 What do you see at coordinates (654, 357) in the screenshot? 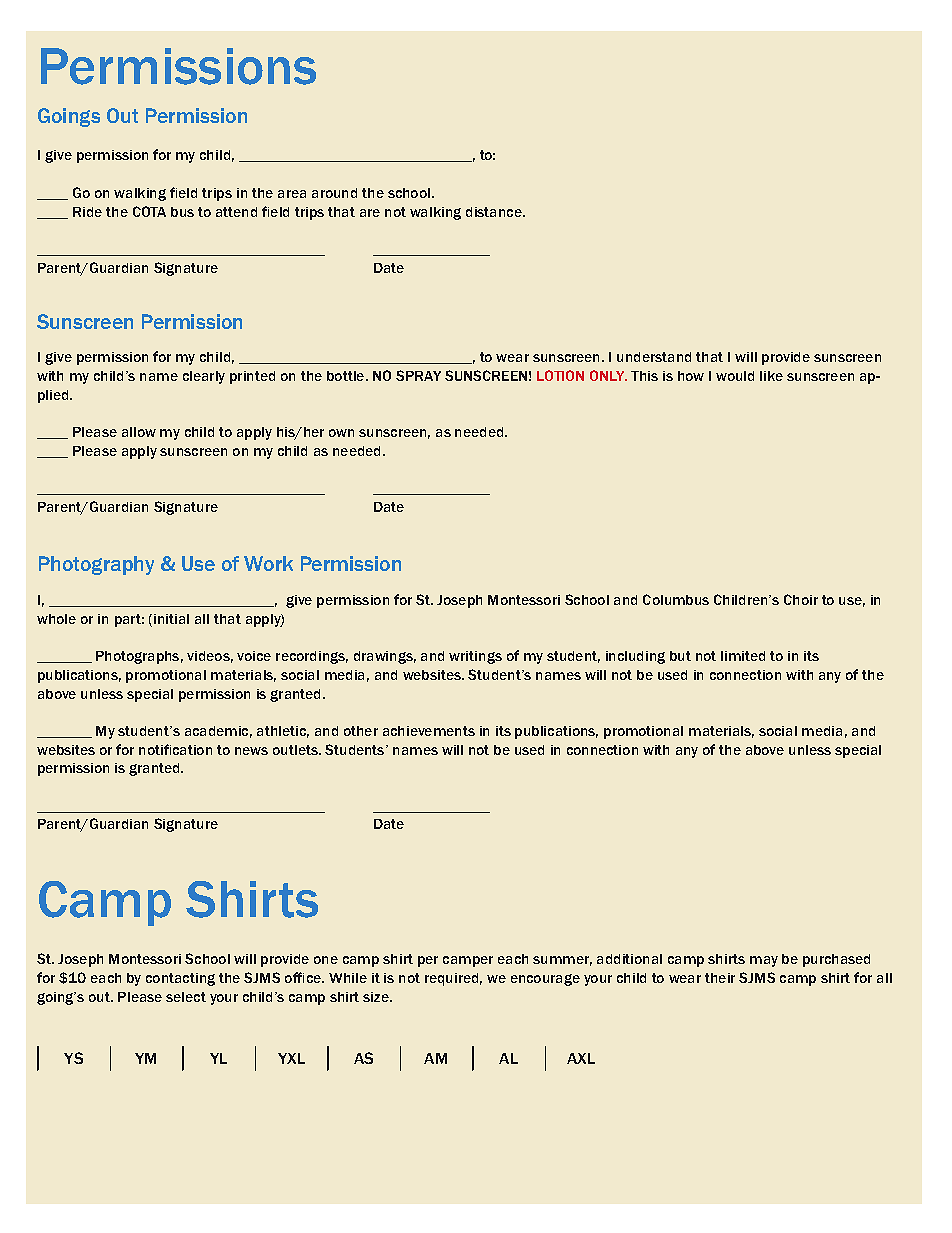
I see `understand` at bounding box center [654, 357].
